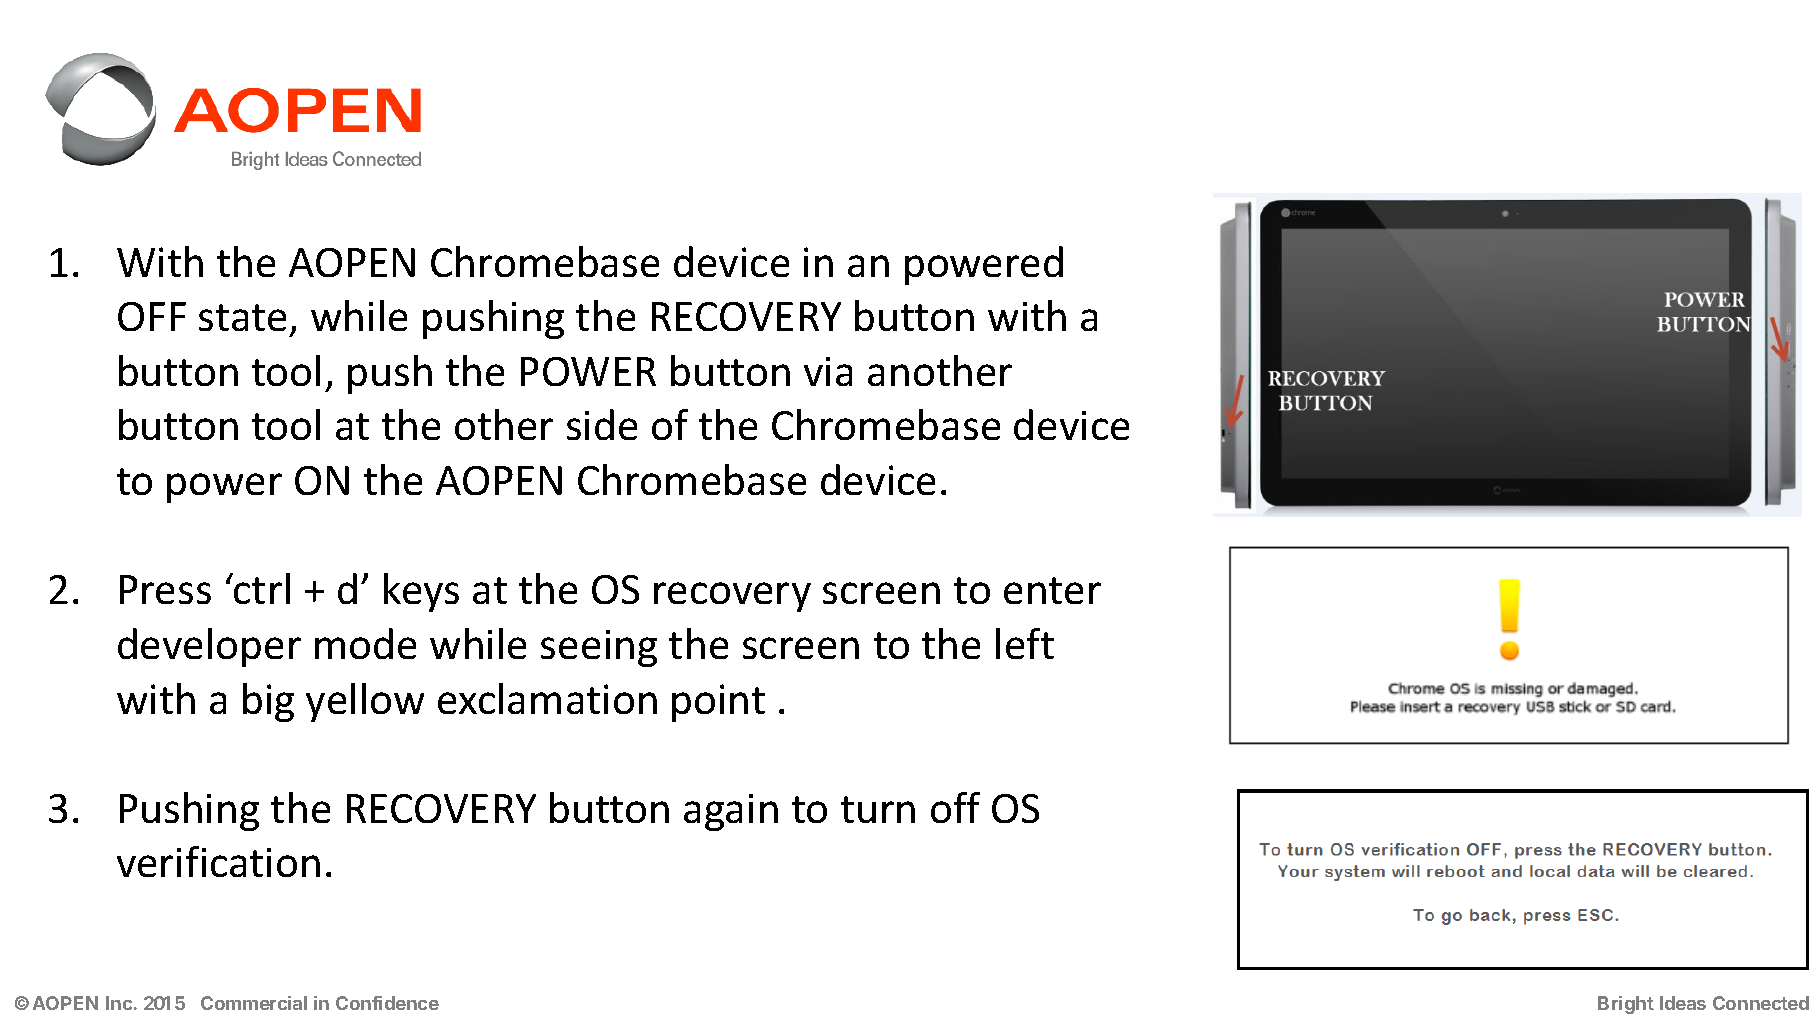  I want to click on via, so click(828, 371).
